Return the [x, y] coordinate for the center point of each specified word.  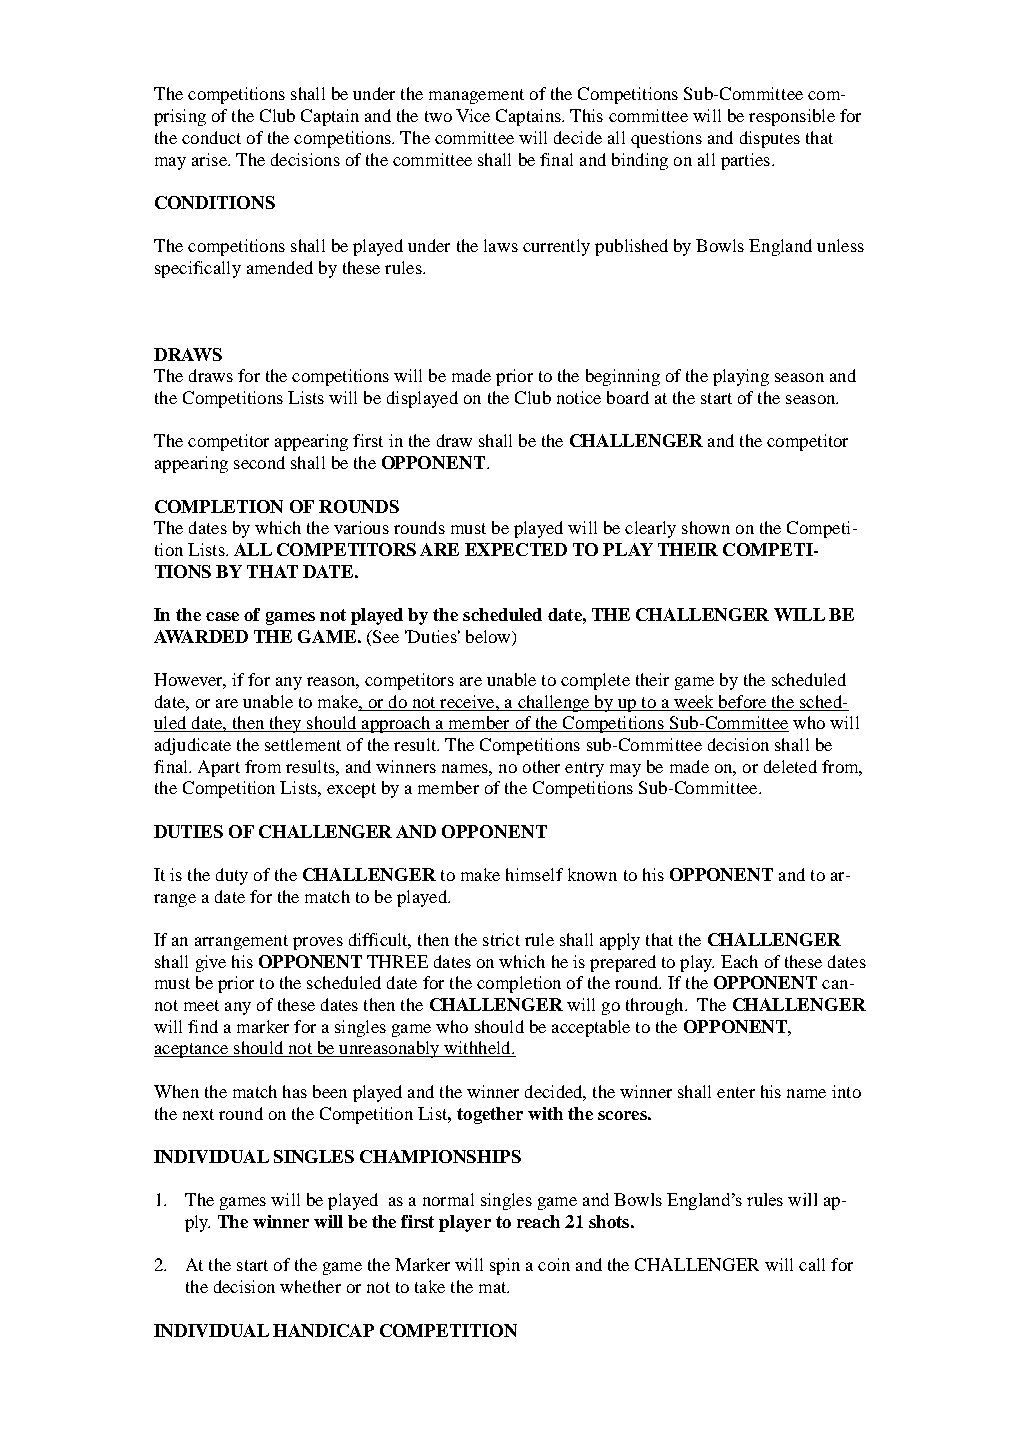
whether [310, 1286]
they [285, 724]
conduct [211, 137]
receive [468, 701]
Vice [473, 115]
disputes [770, 139]
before [742, 701]
